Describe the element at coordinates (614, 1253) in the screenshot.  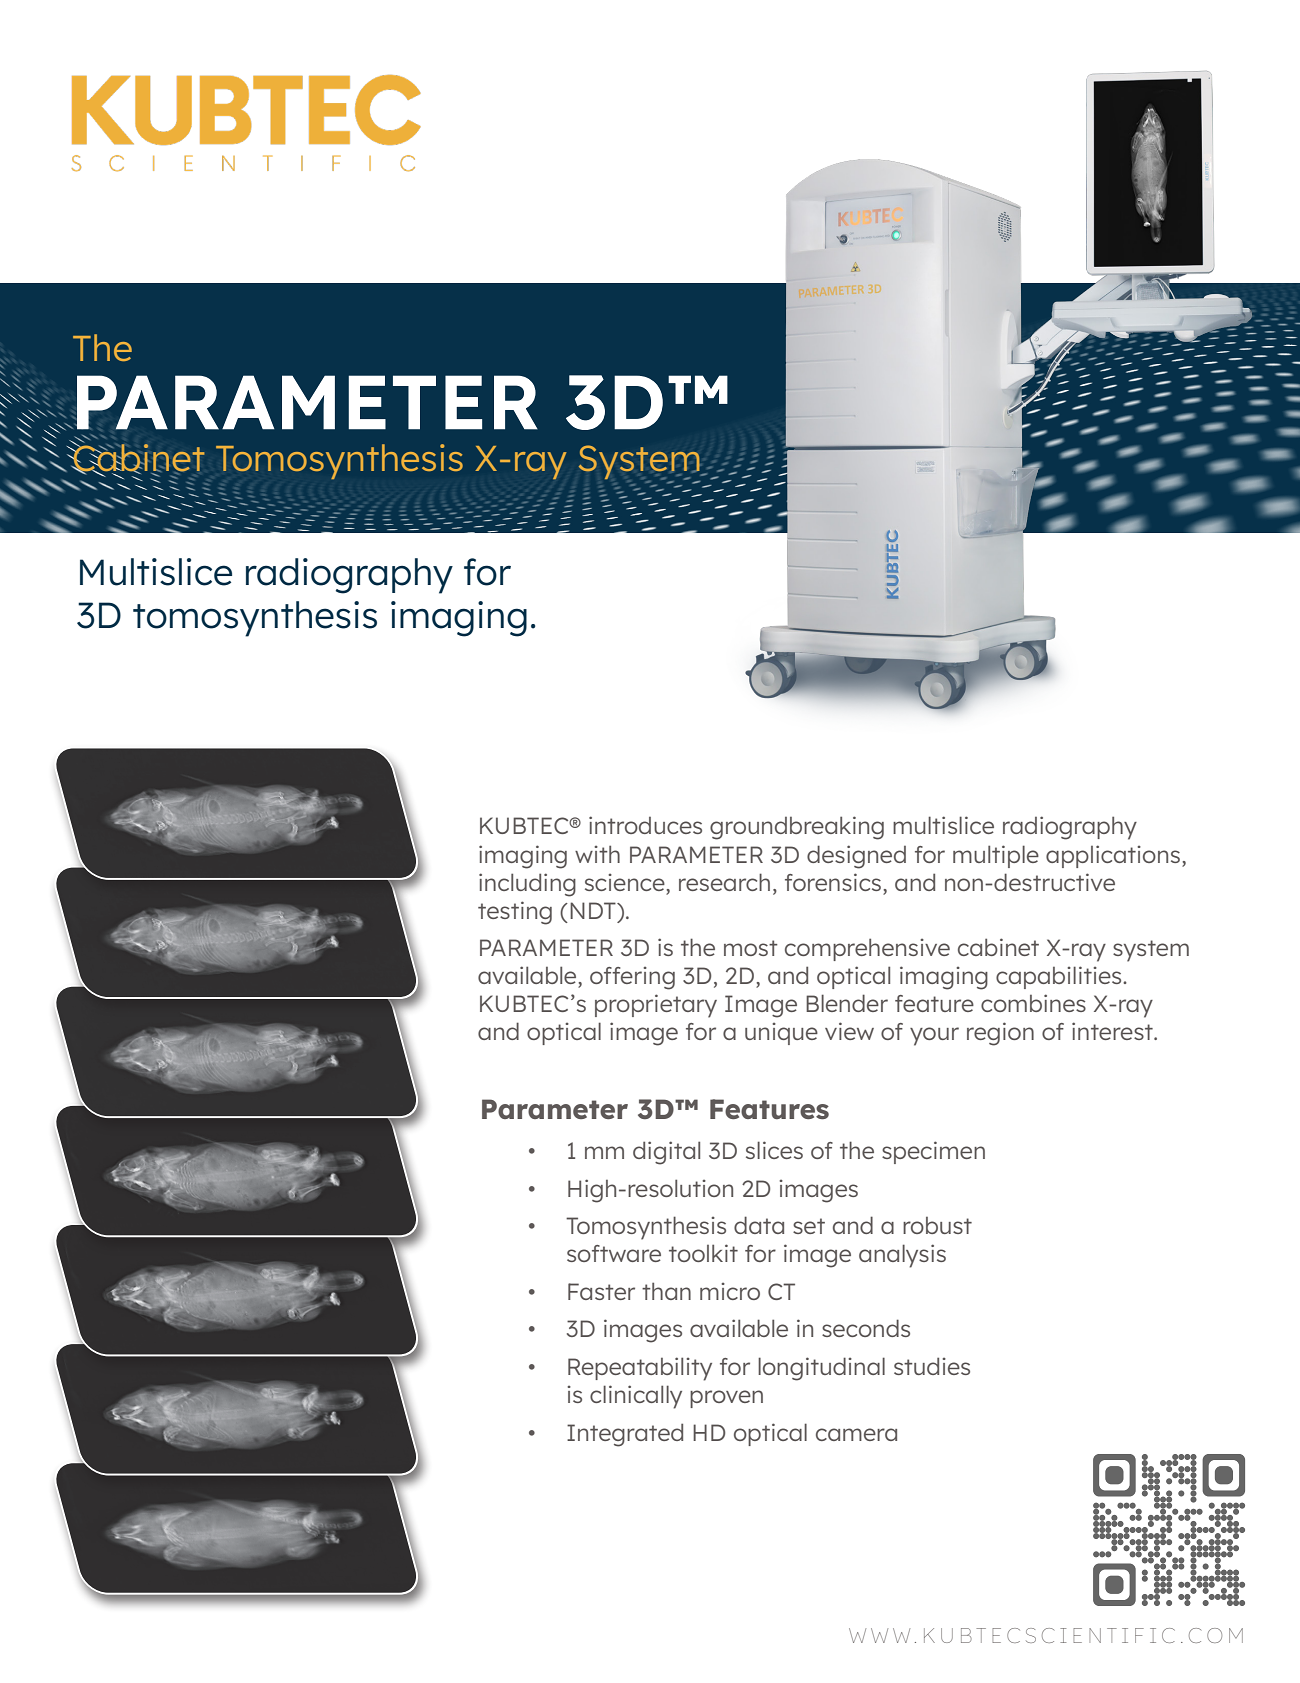
I see `software` at that location.
